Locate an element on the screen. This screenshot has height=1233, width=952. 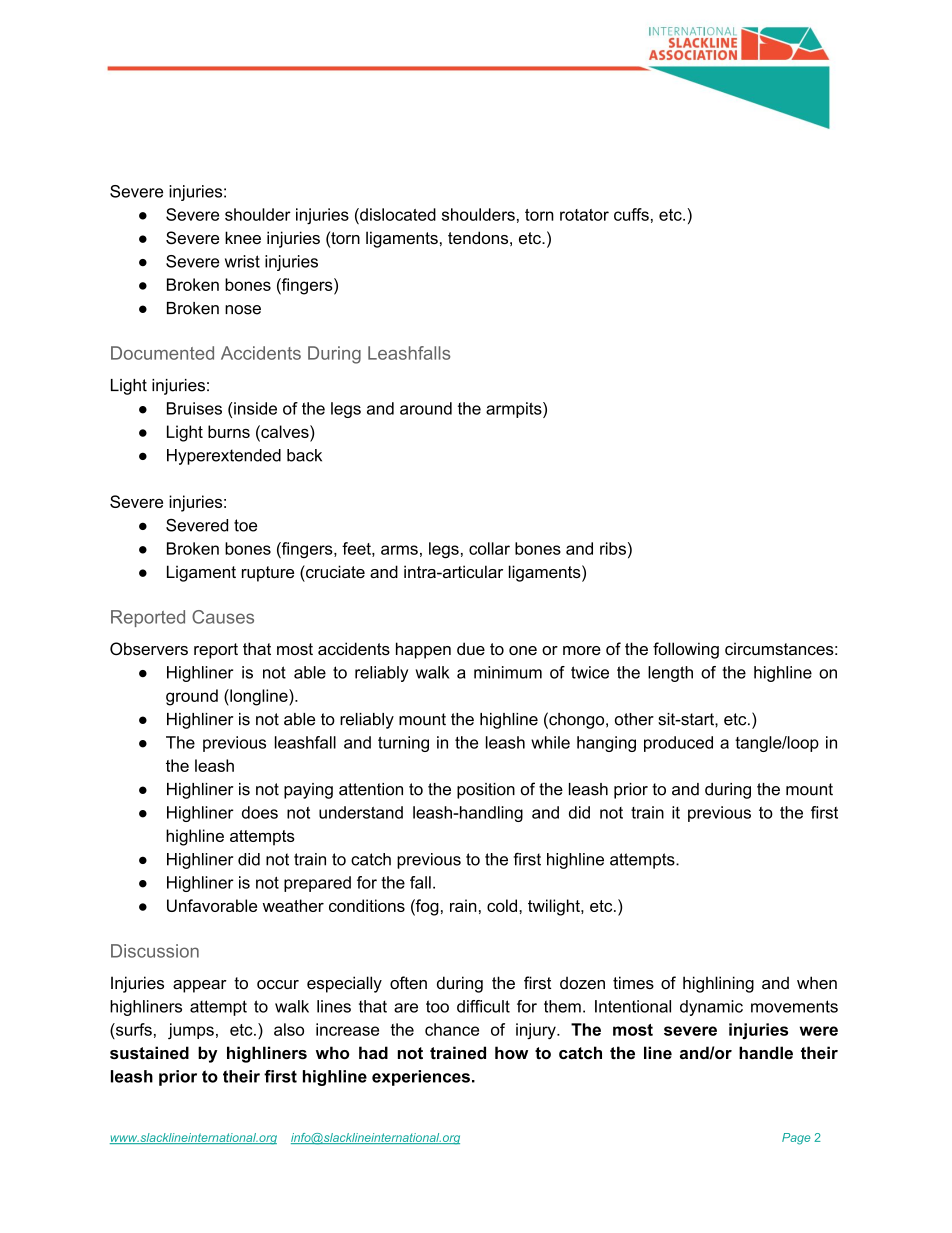
ground is located at coordinates (192, 697).
